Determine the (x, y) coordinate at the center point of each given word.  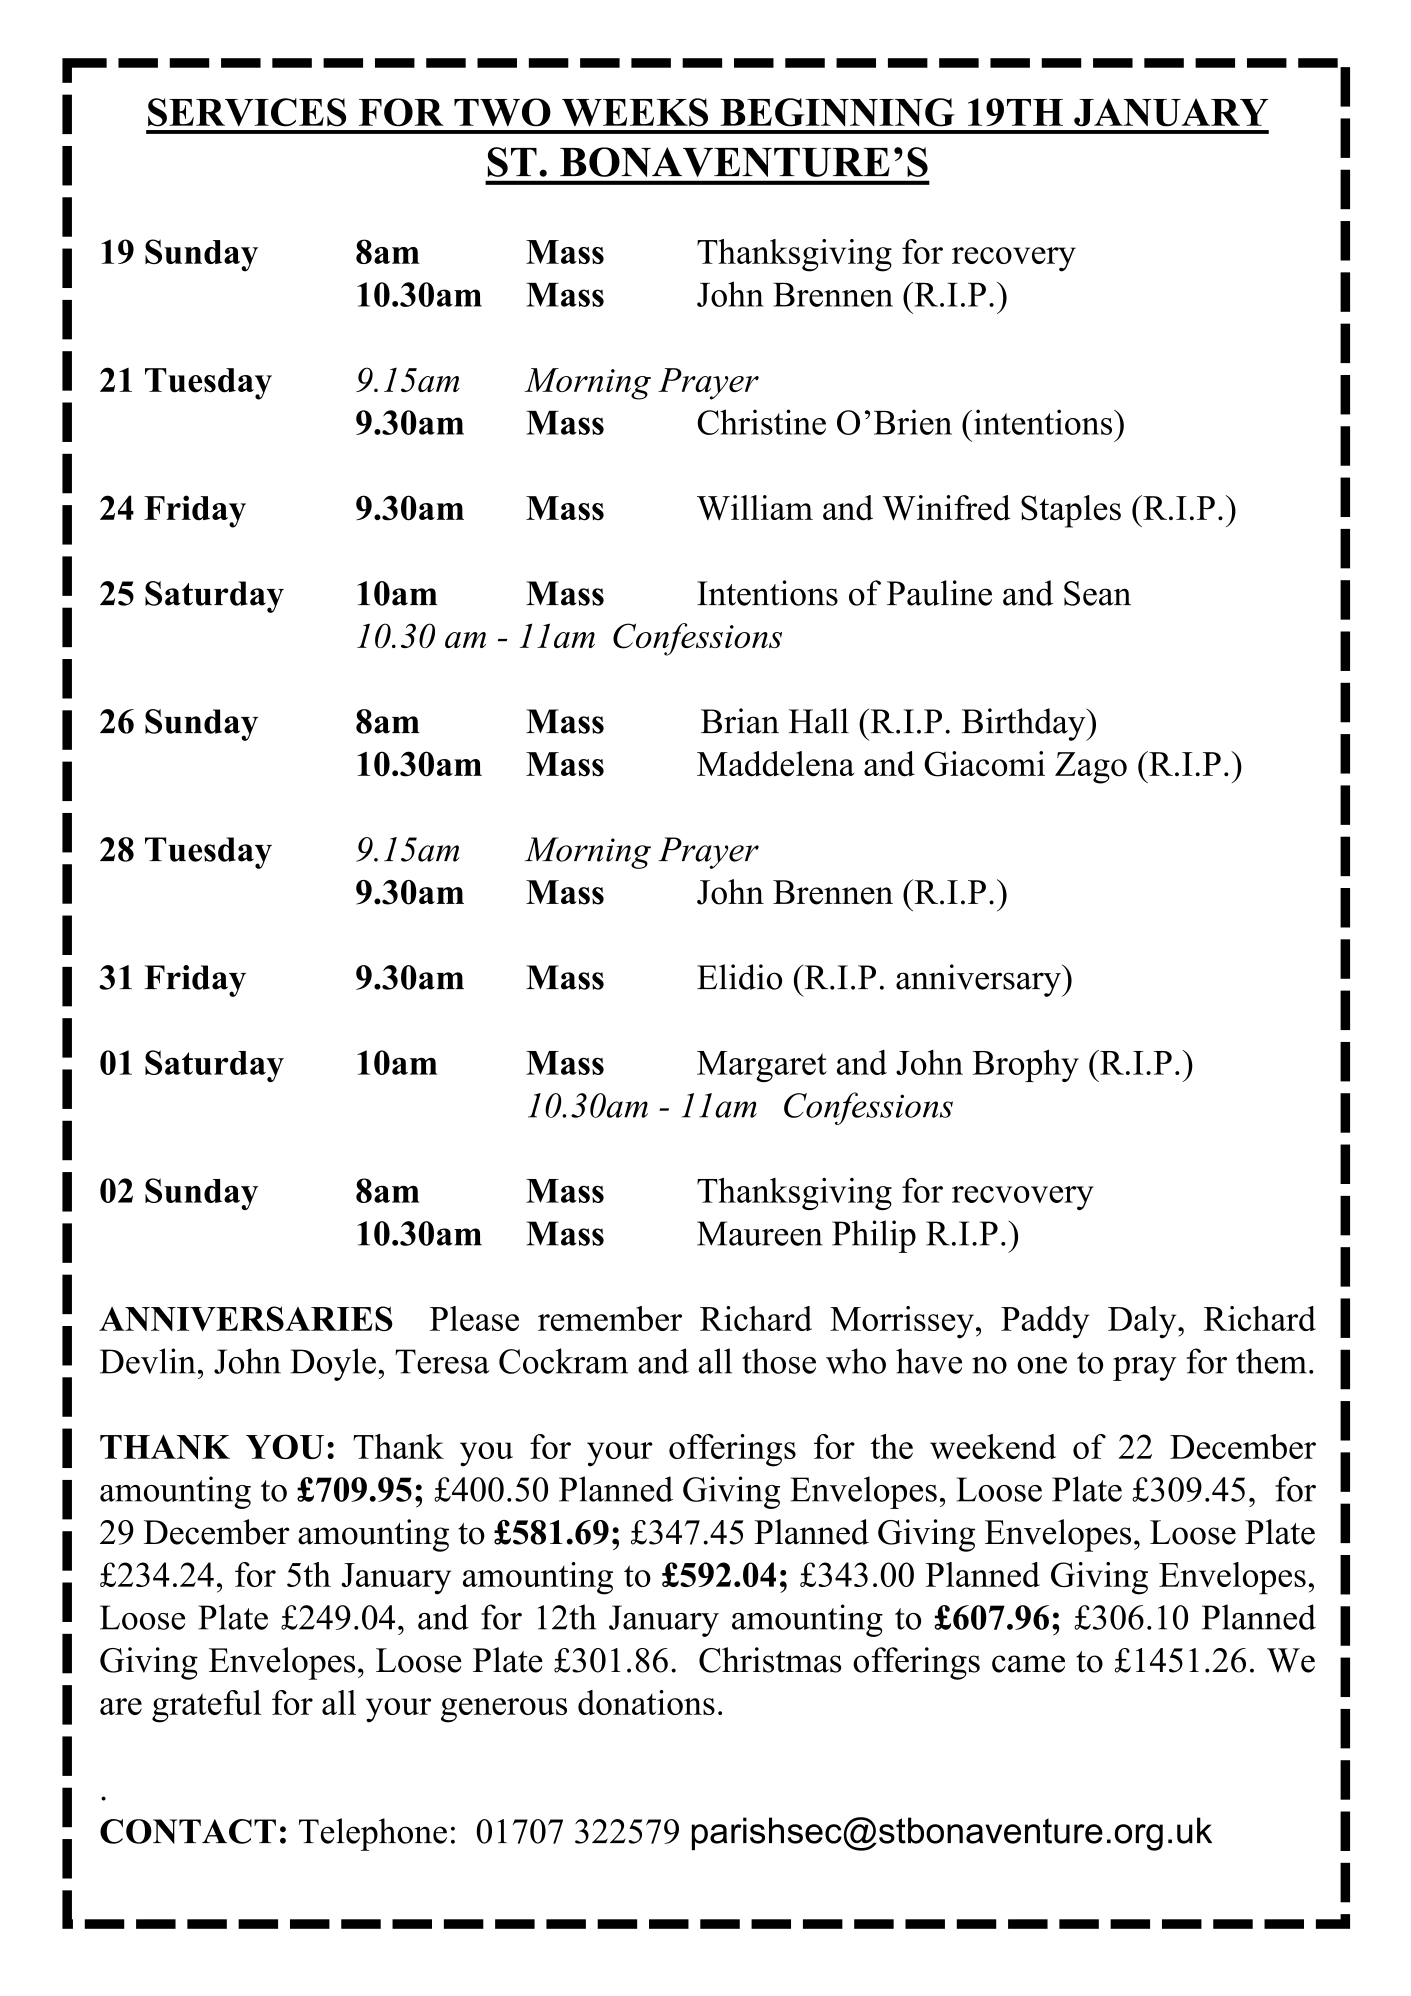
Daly (1143, 1322)
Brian (740, 721)
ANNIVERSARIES (246, 1318)
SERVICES (247, 112)
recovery (1014, 259)
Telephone (373, 1834)
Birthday (1025, 724)
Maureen (760, 1233)
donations (646, 1702)
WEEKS (635, 112)
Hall (819, 721)
